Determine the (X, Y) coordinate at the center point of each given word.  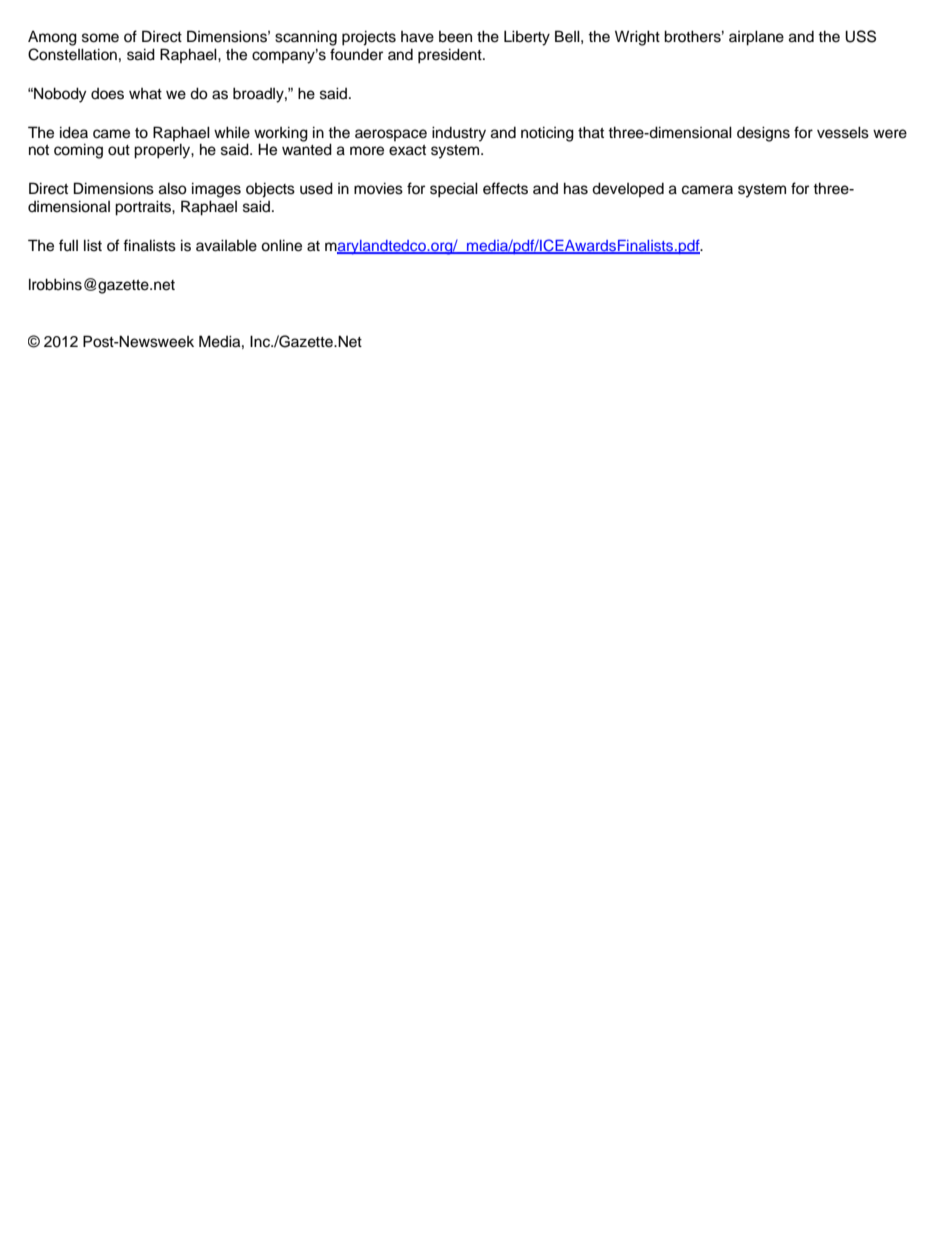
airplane (756, 38)
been (455, 37)
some (100, 38)
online (281, 245)
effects (505, 188)
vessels (843, 132)
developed (628, 189)
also (173, 188)
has (576, 188)
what (145, 94)
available (226, 245)
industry (459, 134)
